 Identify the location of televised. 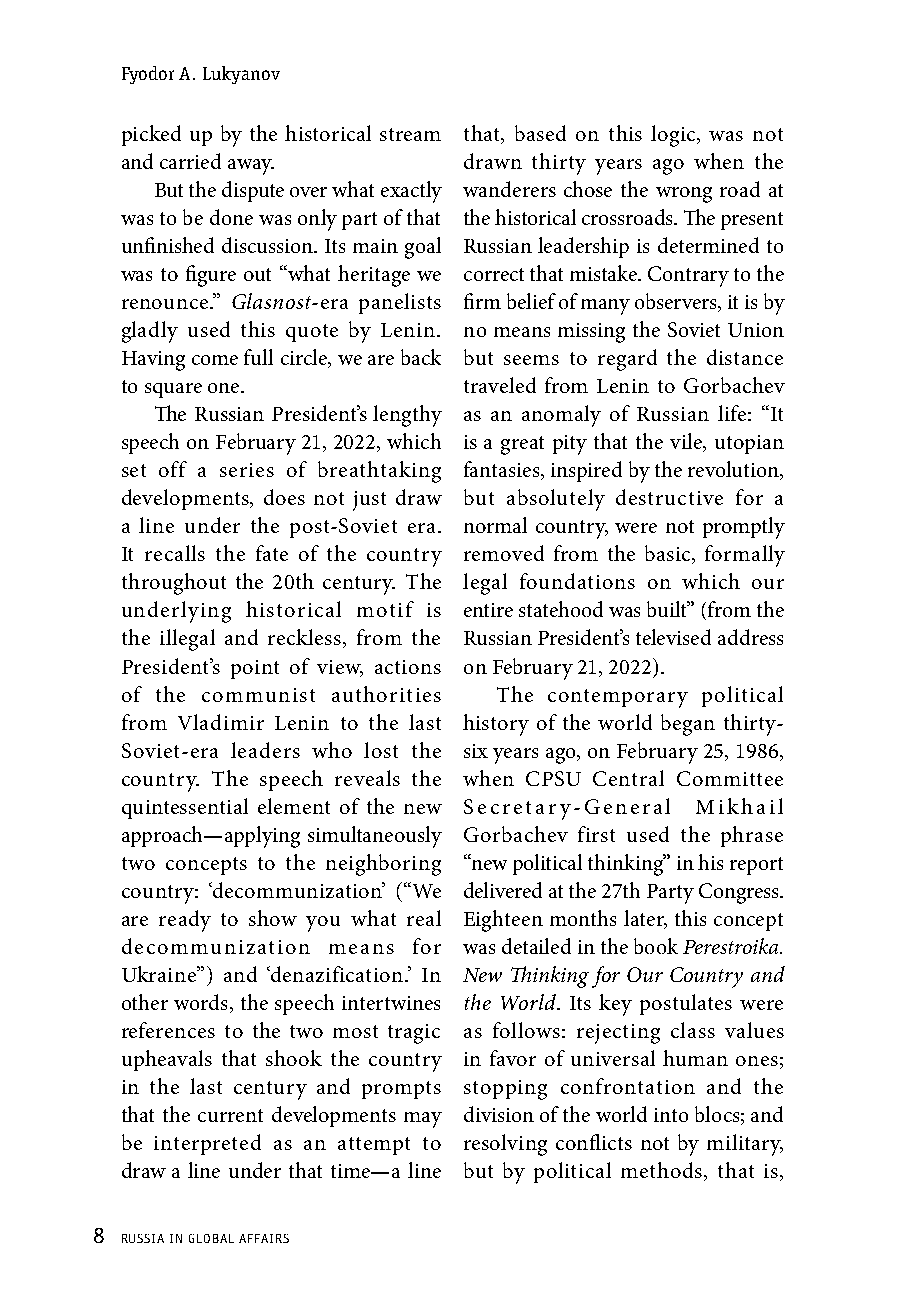
(673, 637).
